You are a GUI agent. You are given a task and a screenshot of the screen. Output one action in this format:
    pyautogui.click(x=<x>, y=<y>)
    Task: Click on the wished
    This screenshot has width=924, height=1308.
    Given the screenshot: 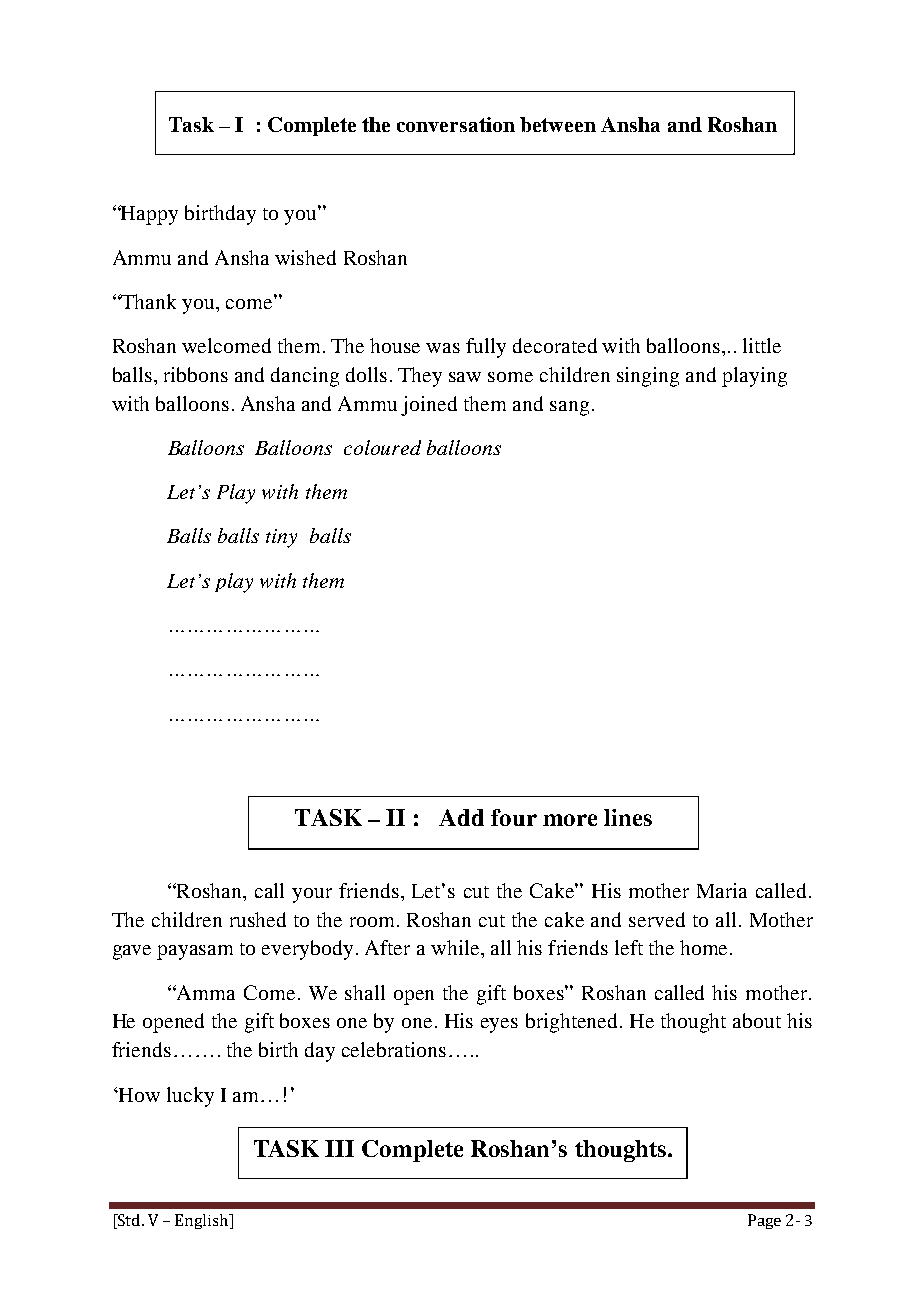 What is the action you would take?
    pyautogui.click(x=305, y=257)
